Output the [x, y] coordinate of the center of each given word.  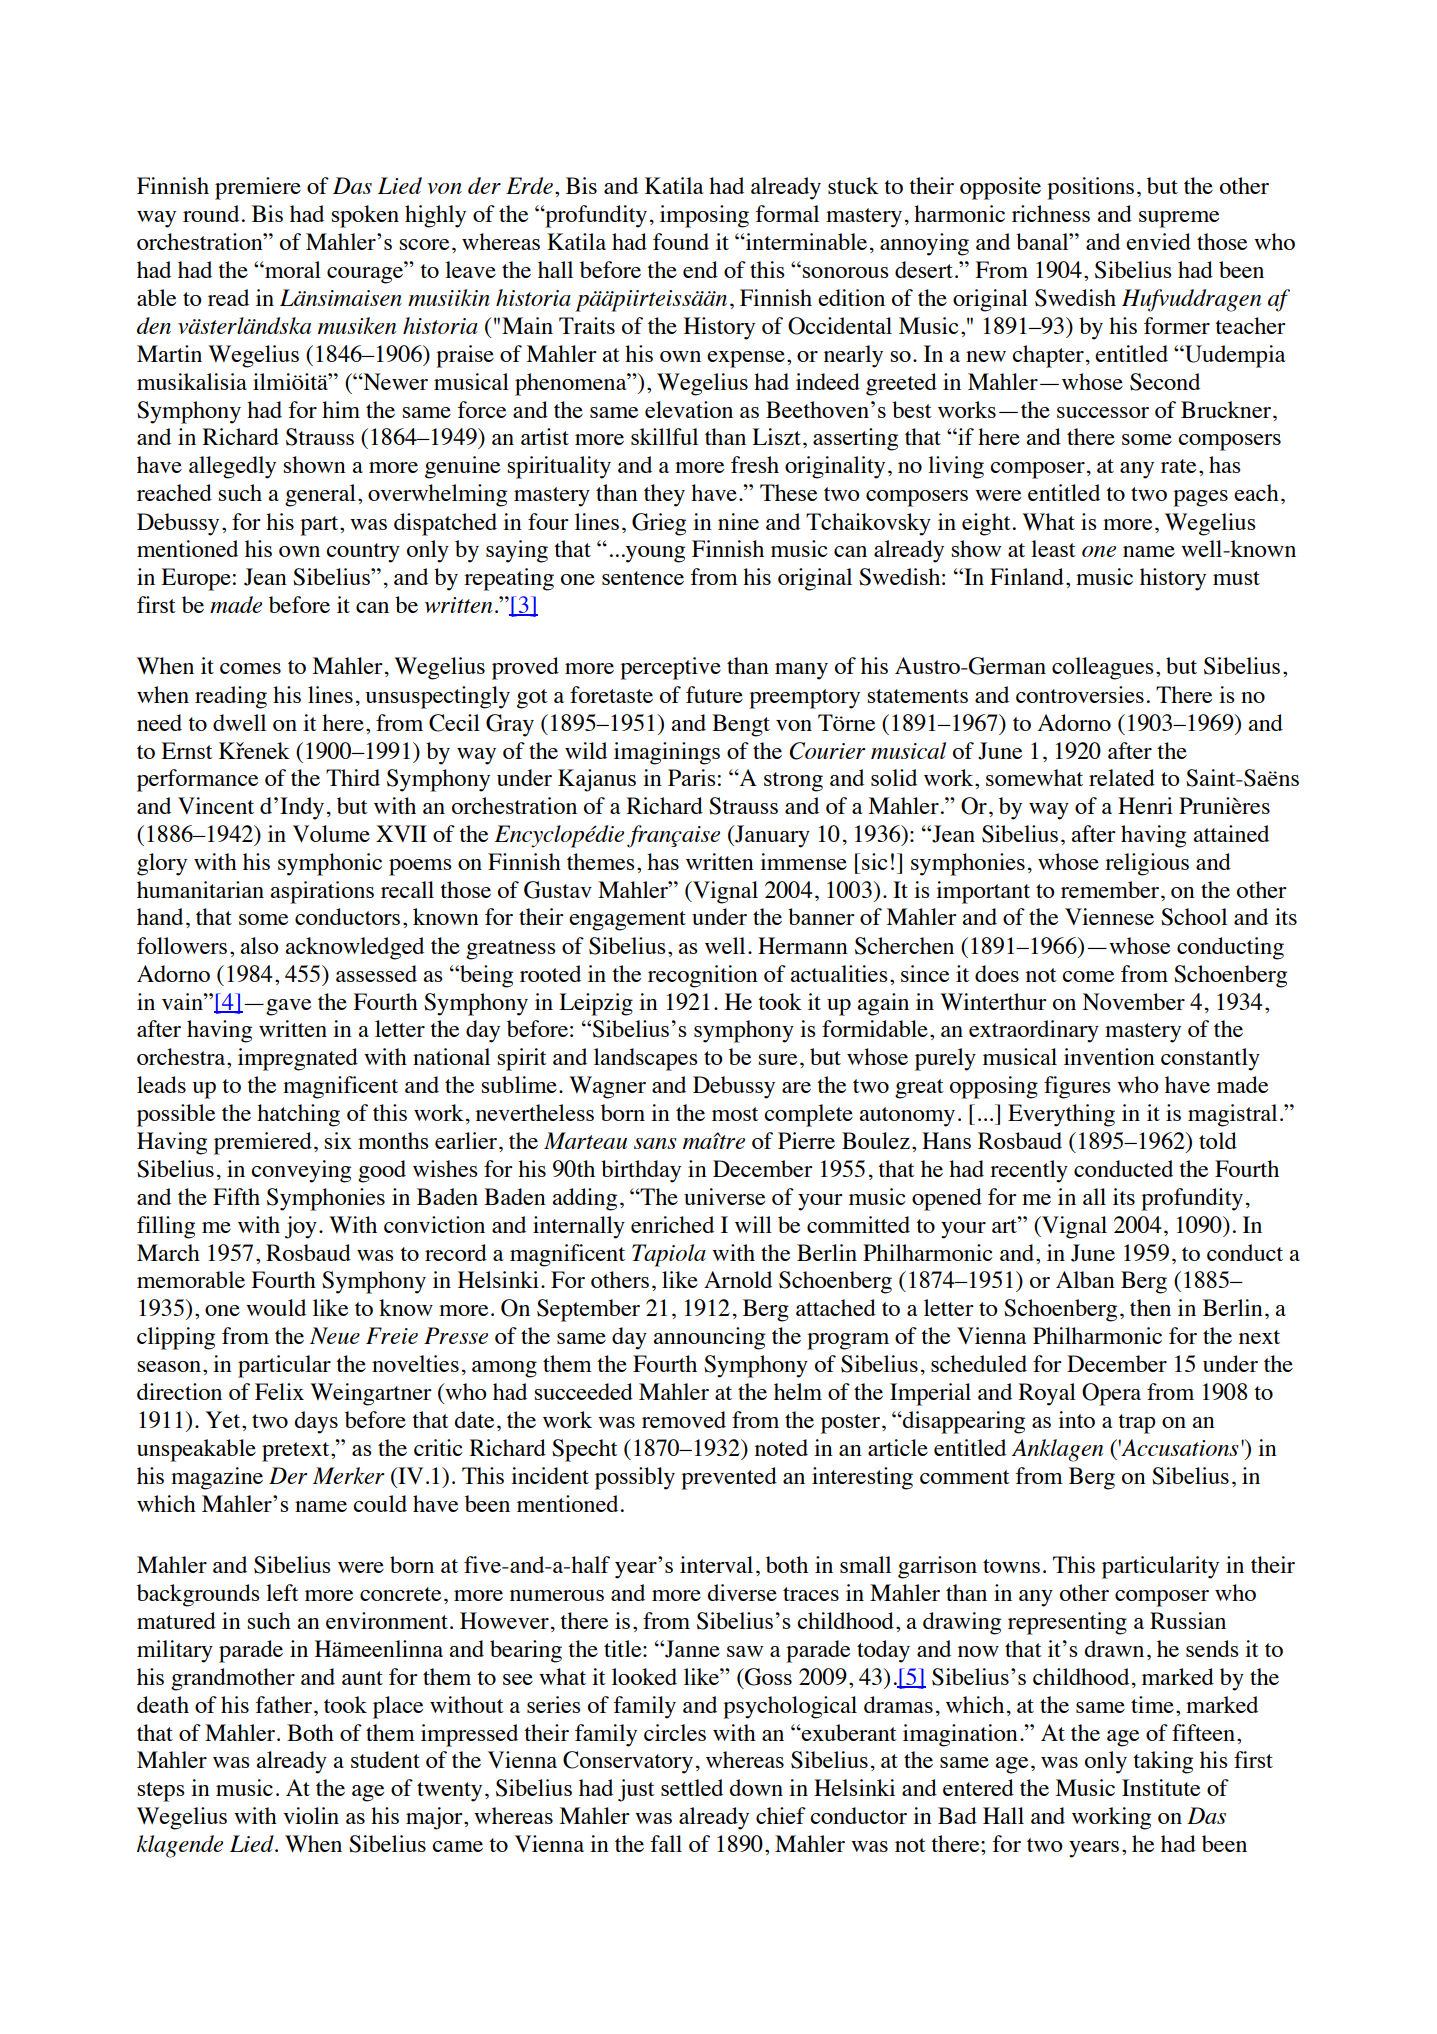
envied [1158, 241]
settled [692, 1787]
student [385, 1759]
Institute [1161, 1787]
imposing [704, 216]
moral [292, 269]
